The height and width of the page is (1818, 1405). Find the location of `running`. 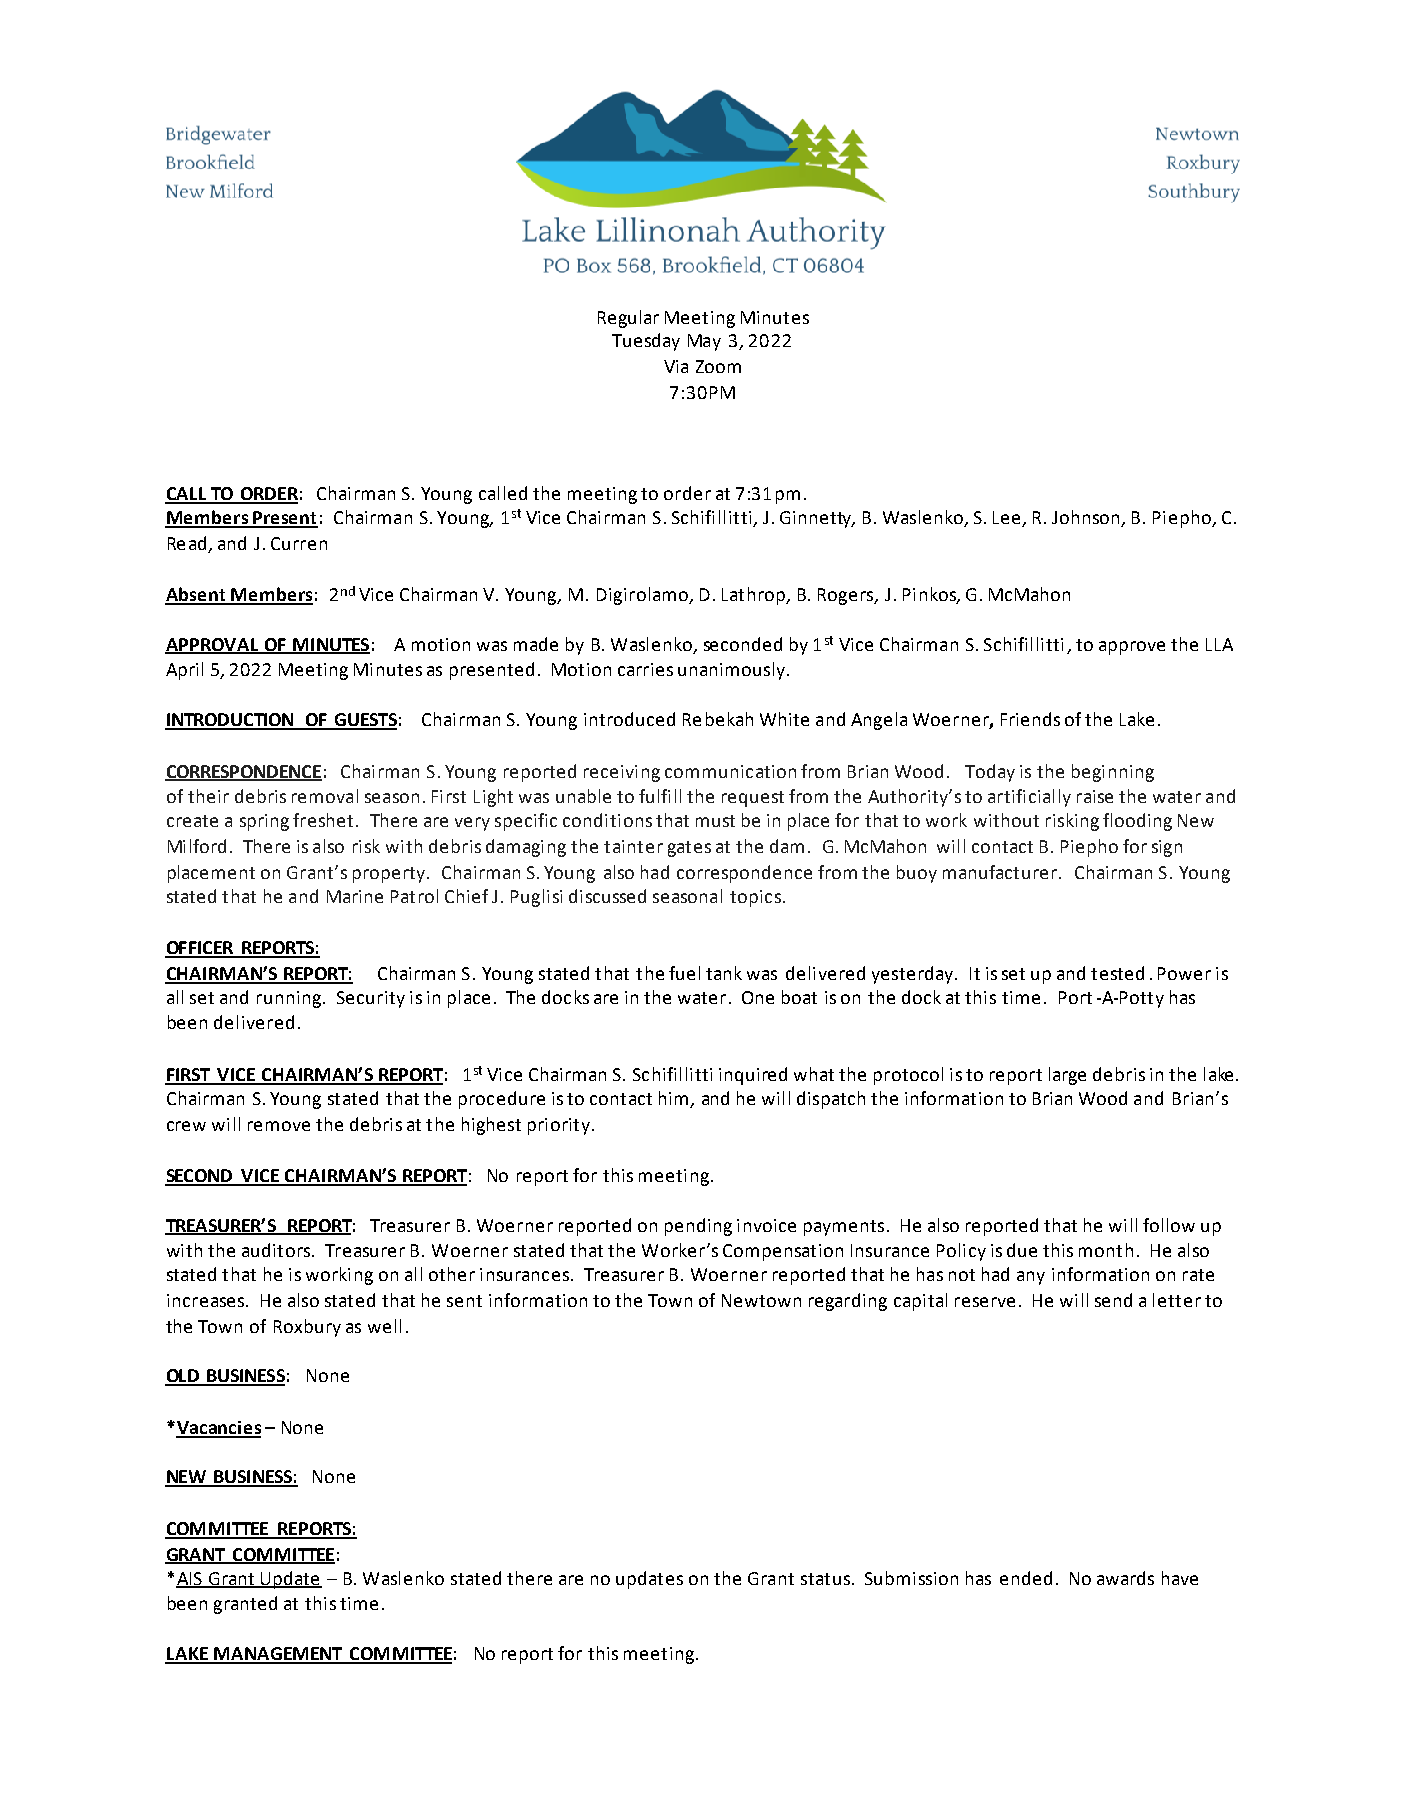

running is located at coordinates (290, 999).
